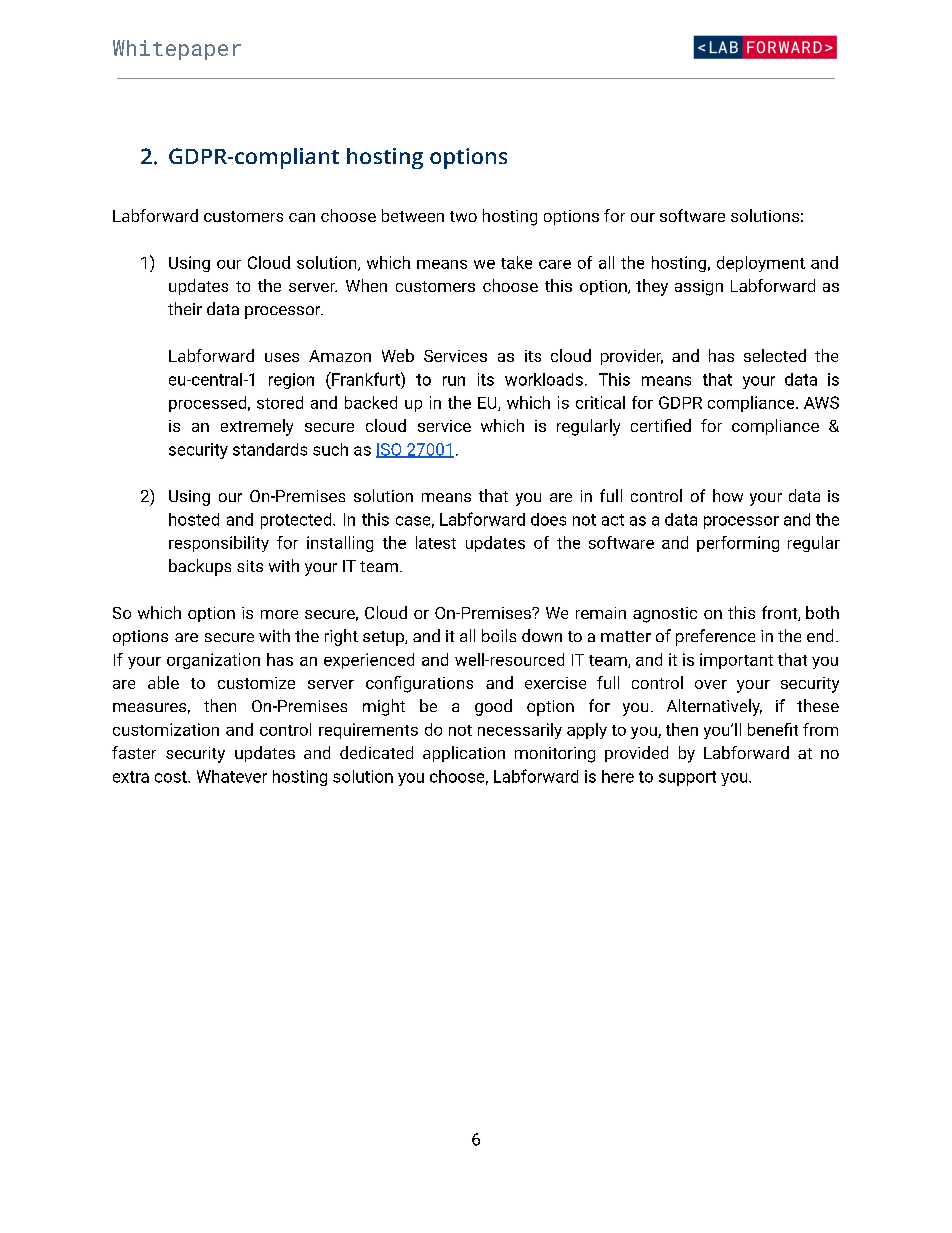 The image size is (952, 1233). Describe the element at coordinates (185, 308) in the image. I see `their` at that location.
